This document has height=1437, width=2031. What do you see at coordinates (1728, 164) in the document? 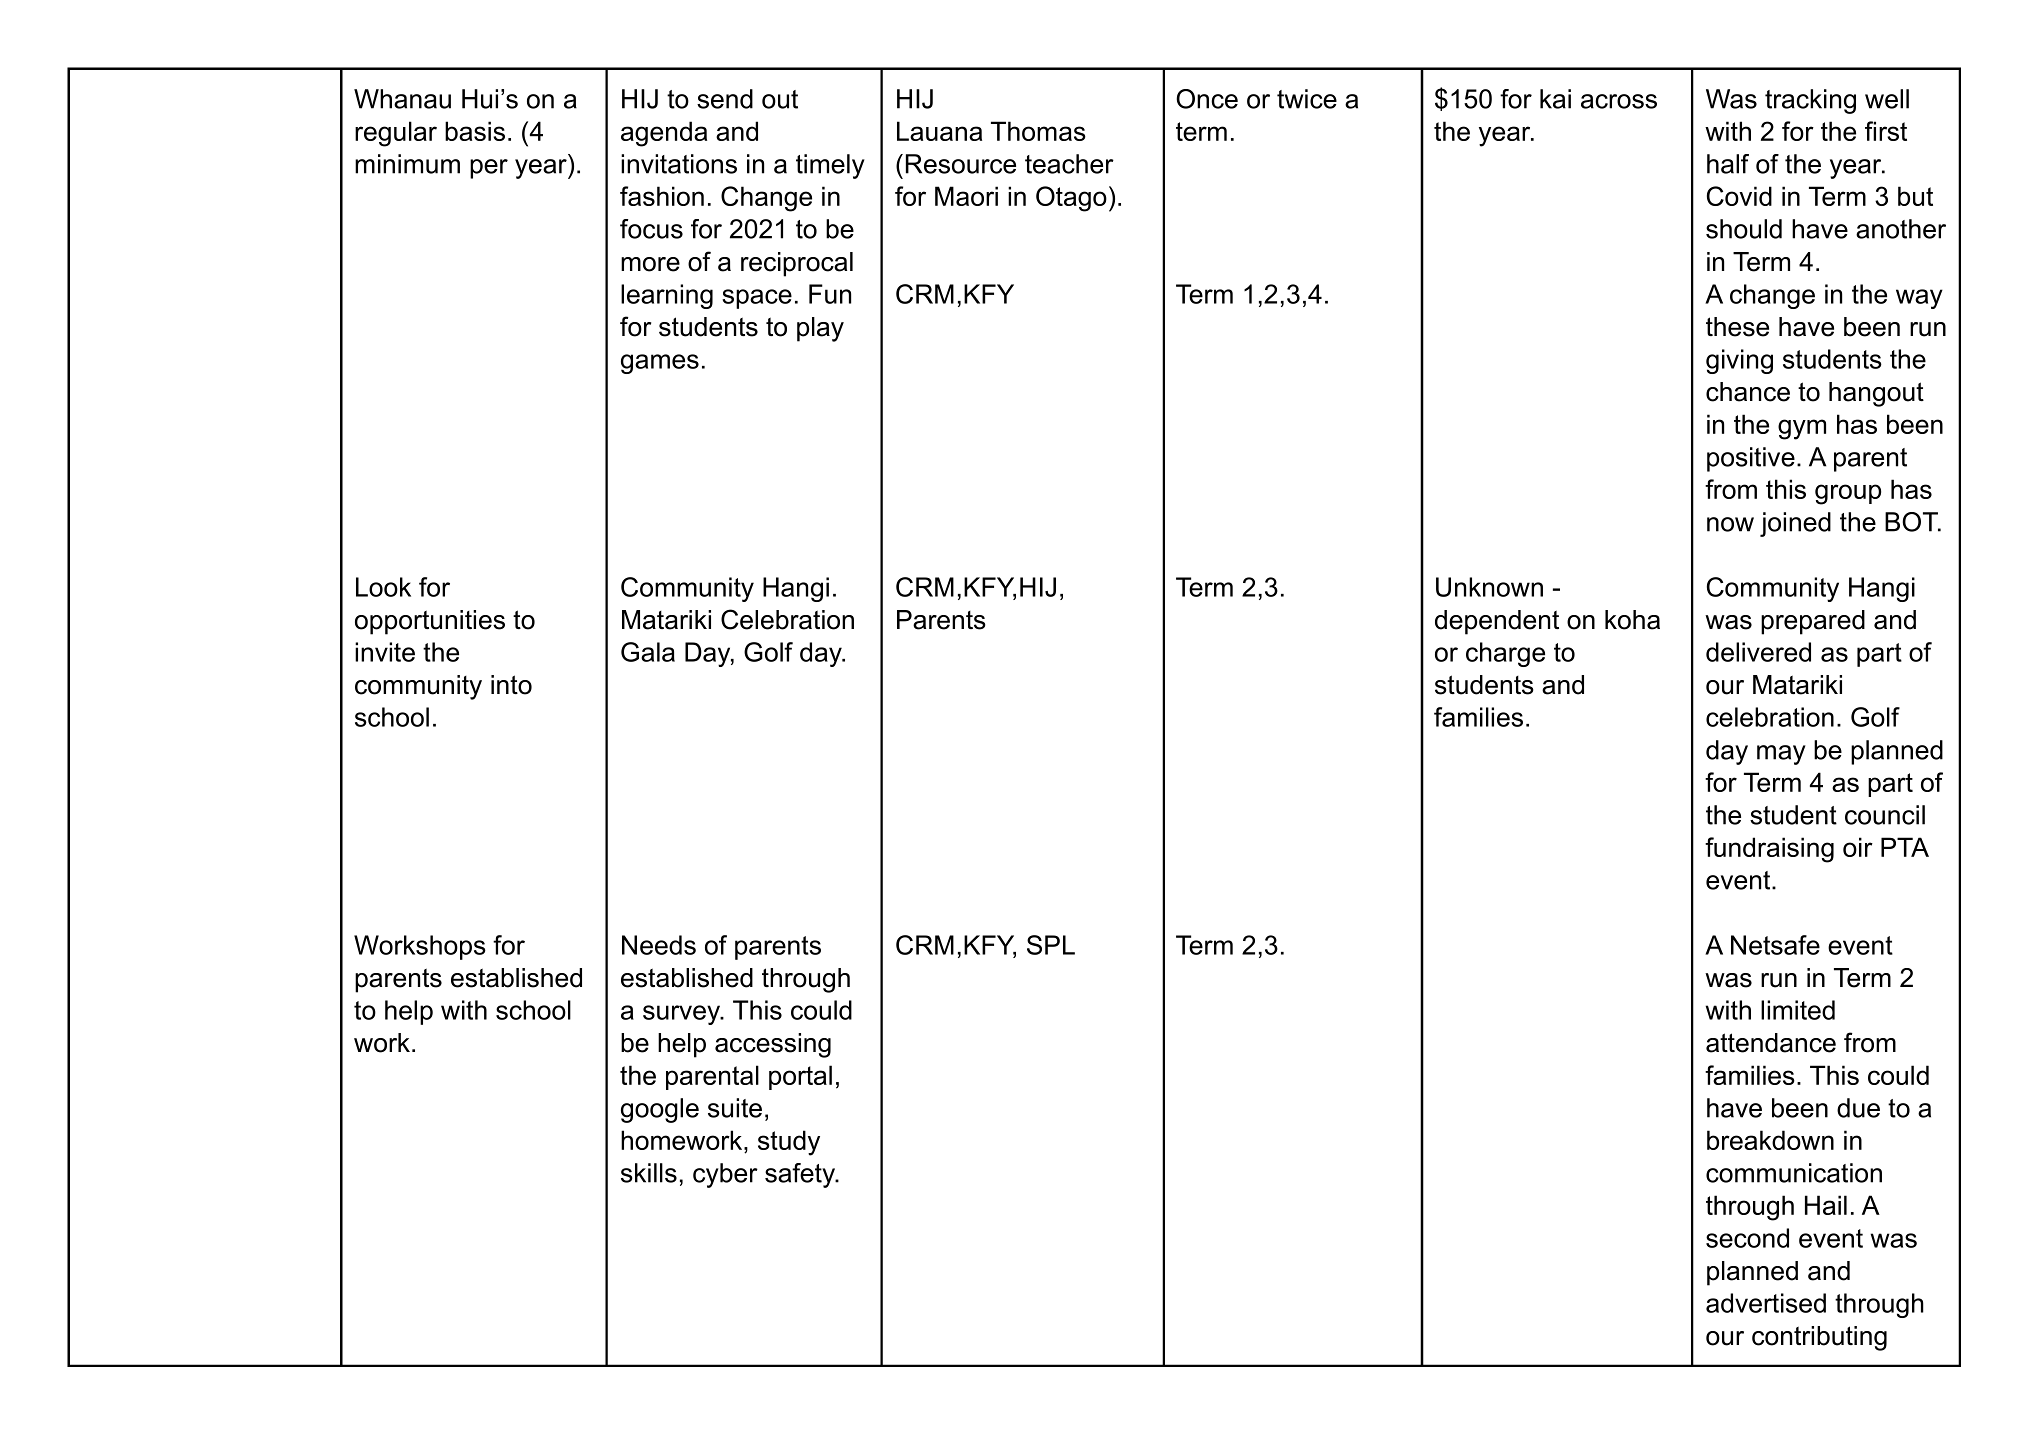
I see `half` at bounding box center [1728, 164].
